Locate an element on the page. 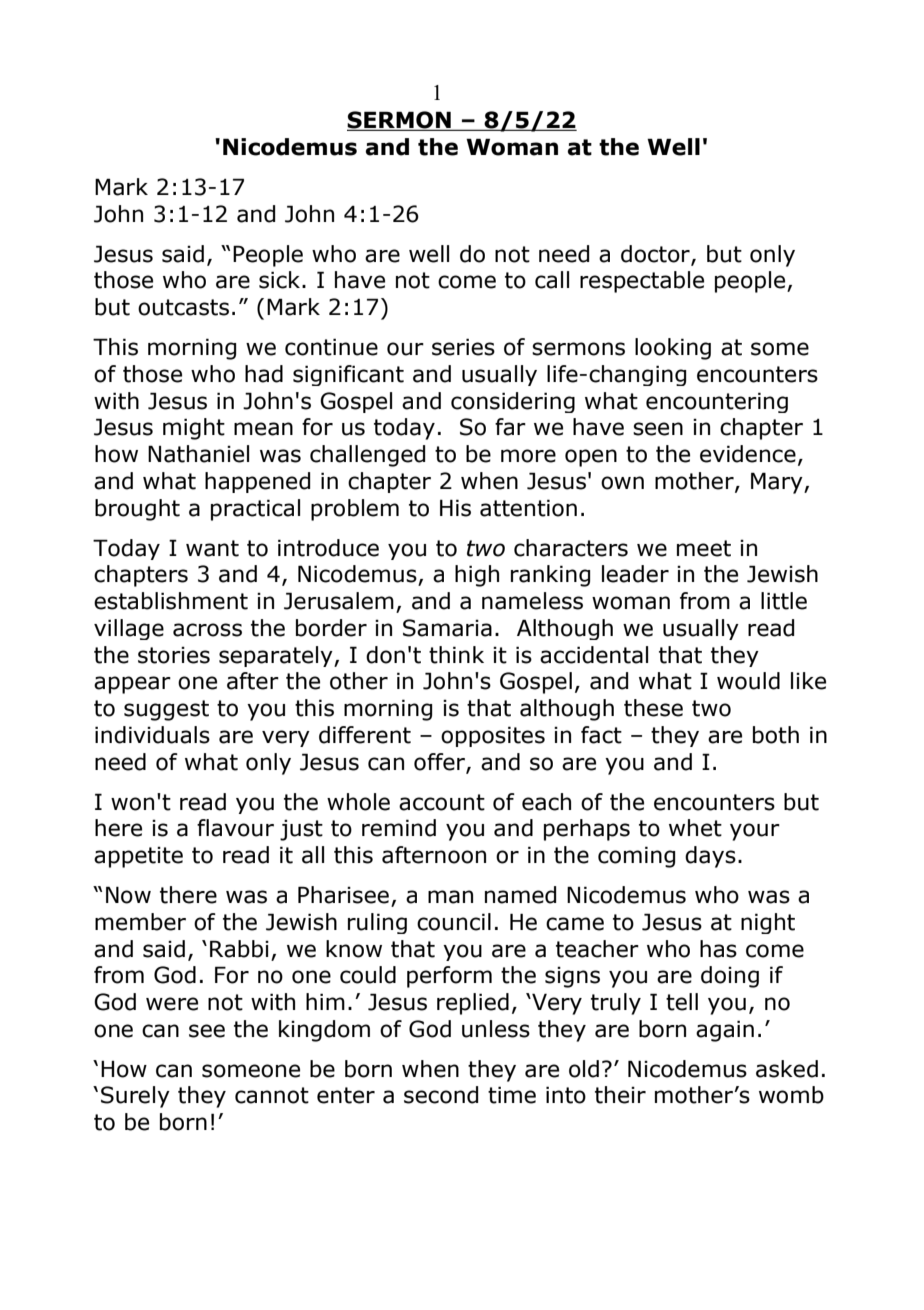 Image resolution: width=924 pixels, height=1310 pixels. doctor is located at coordinates (656, 255).
